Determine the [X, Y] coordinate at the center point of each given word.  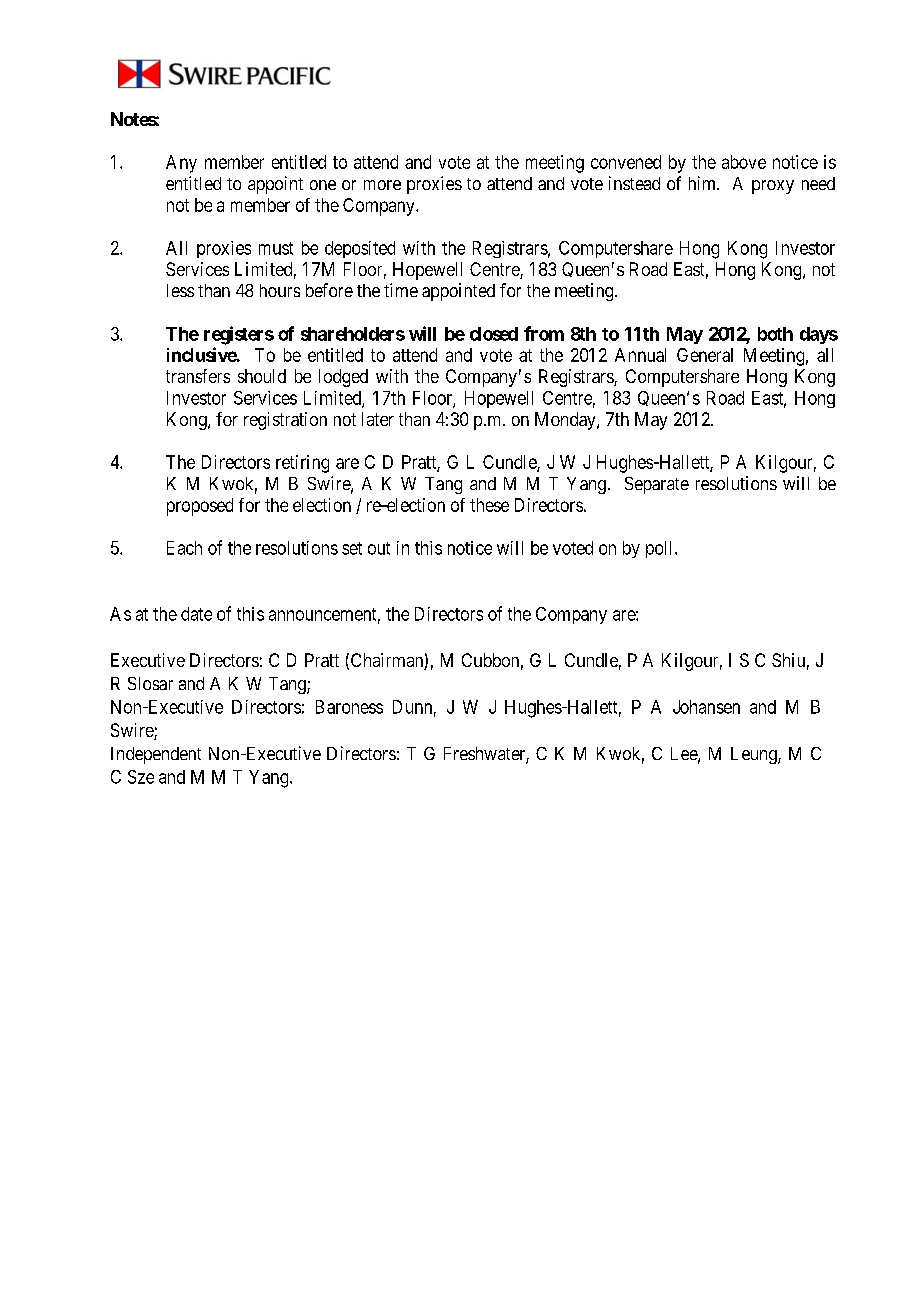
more [382, 185]
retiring [302, 464]
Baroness [349, 707]
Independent [156, 755]
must [276, 248]
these [489, 505]
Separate [657, 485]
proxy [773, 187]
